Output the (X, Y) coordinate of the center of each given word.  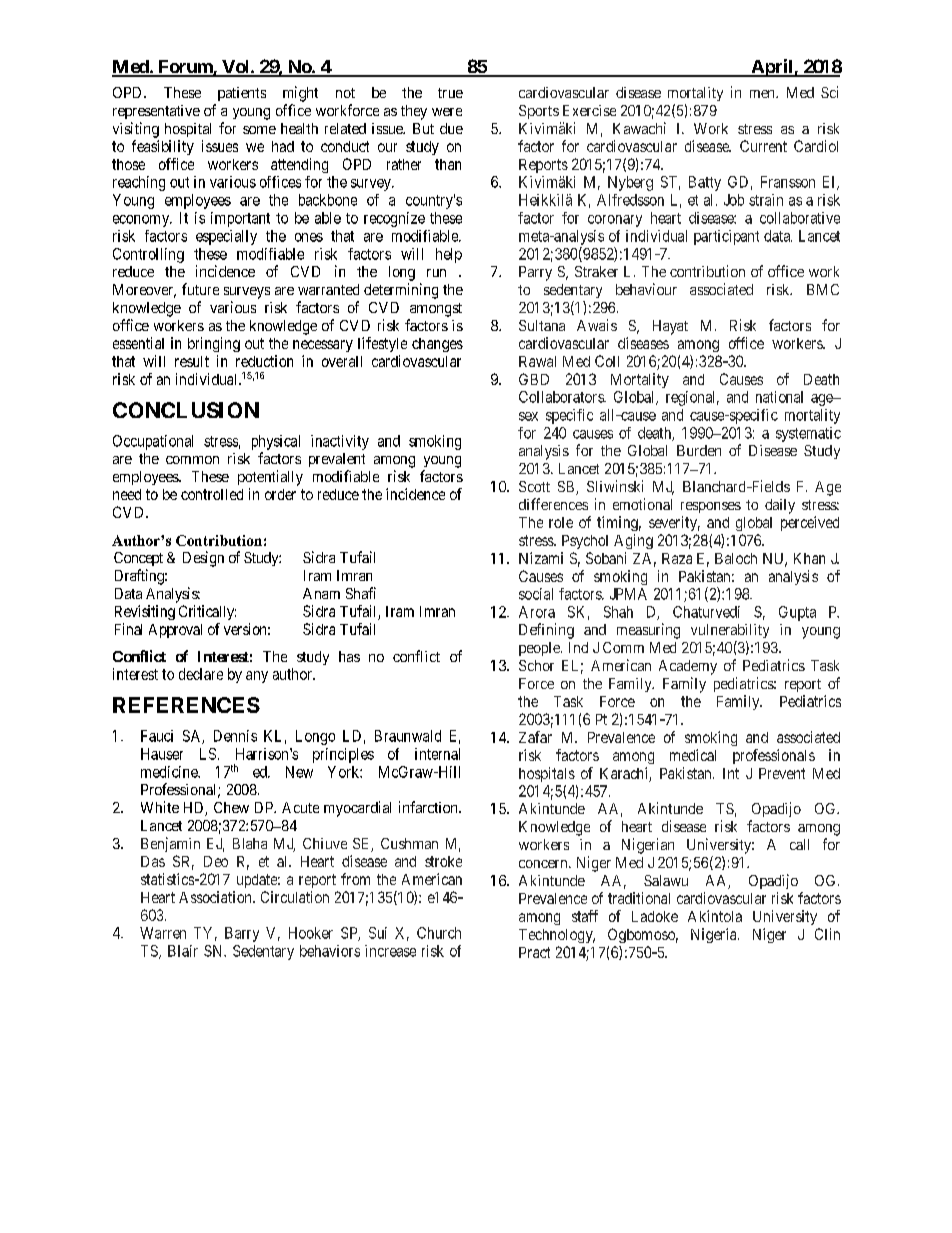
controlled (212, 494)
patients (242, 94)
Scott (534, 486)
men (763, 94)
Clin (827, 934)
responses (711, 507)
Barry (242, 934)
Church (439, 933)
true (450, 93)
